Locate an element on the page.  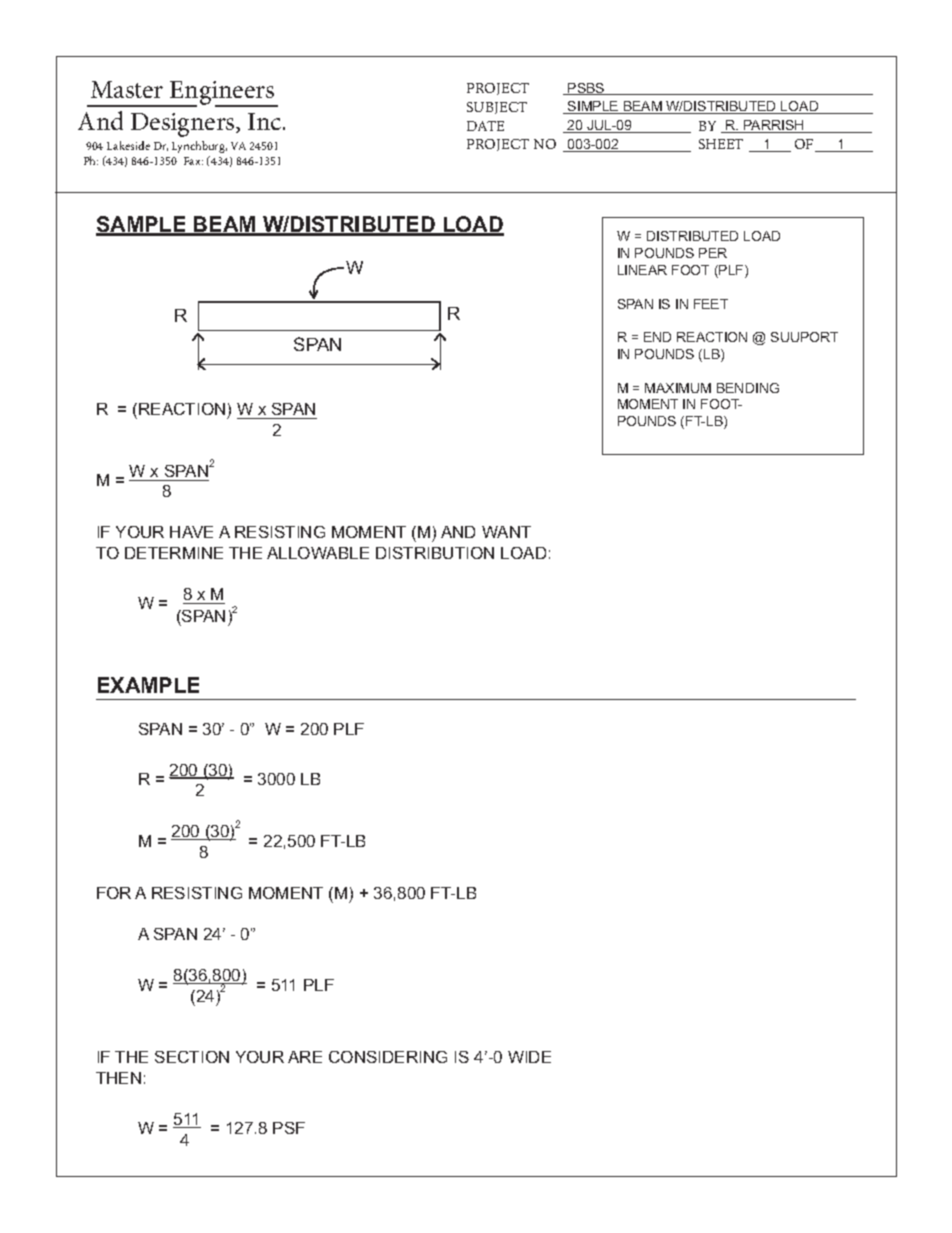
WIDE is located at coordinates (529, 1057).
